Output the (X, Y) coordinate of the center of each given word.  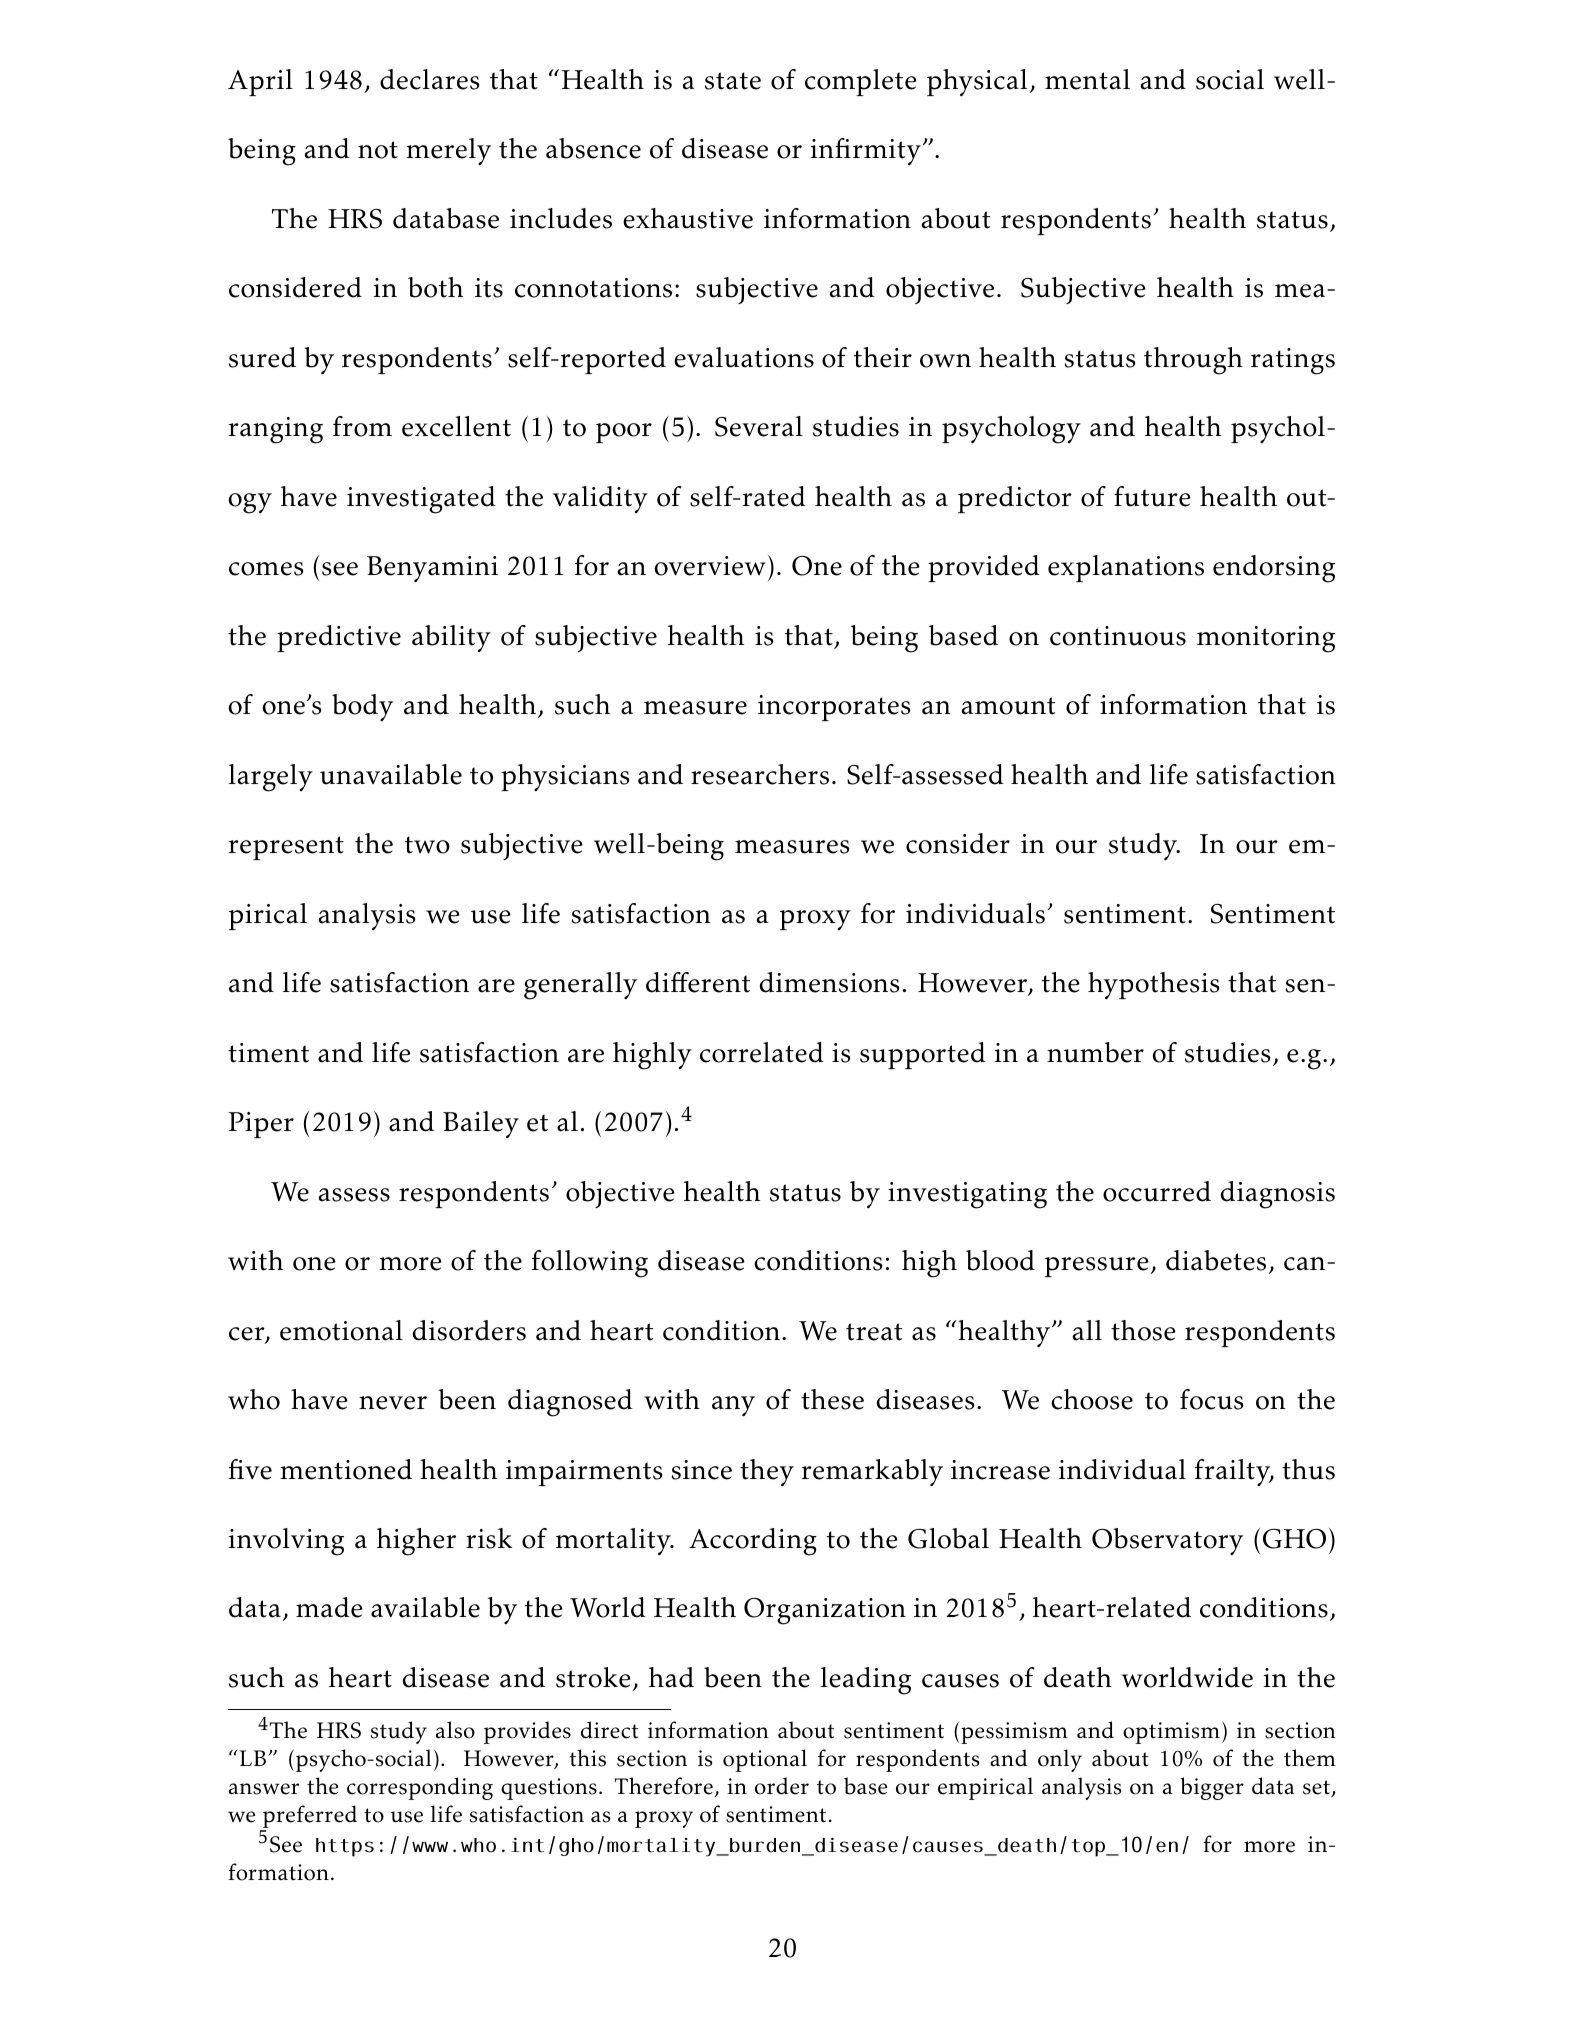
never (393, 1403)
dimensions (829, 982)
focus (1211, 1399)
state (733, 81)
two (427, 845)
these (832, 1399)
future (1152, 496)
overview (709, 566)
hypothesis (1153, 985)
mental (1087, 79)
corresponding (420, 1788)
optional (765, 1760)
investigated (421, 500)
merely (448, 151)
